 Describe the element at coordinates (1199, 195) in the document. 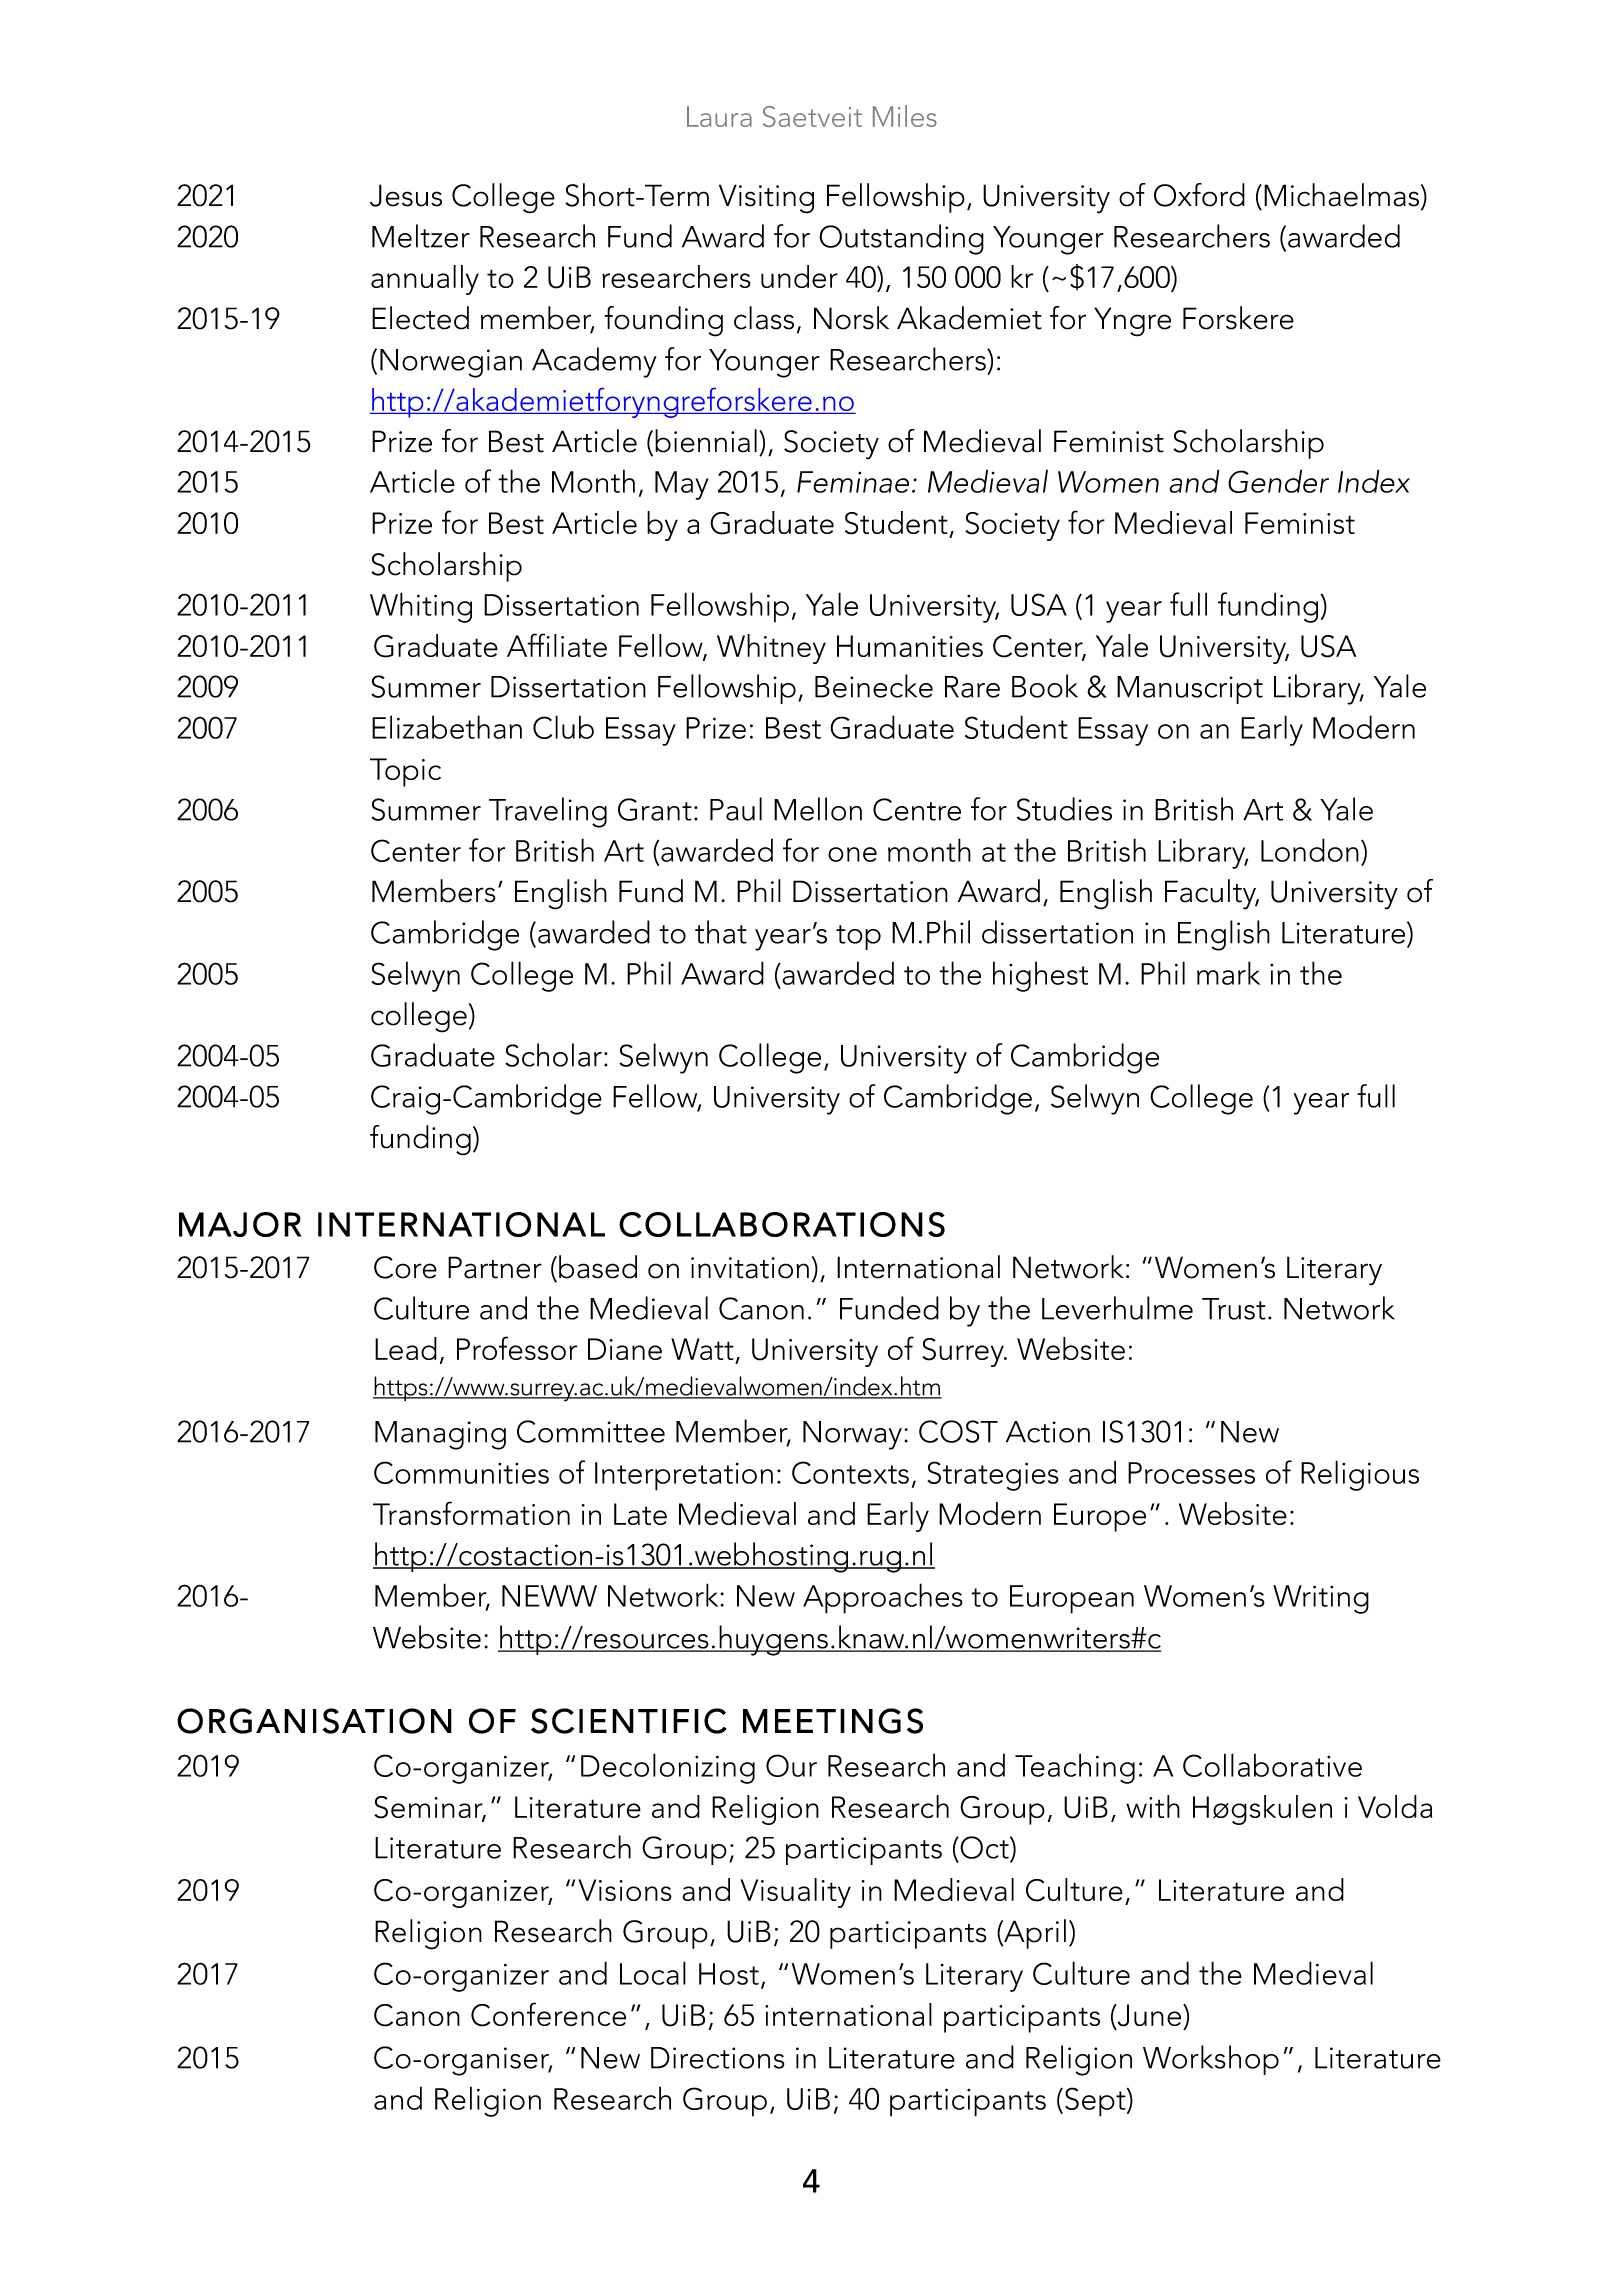

I see `Oxford` at that location.
